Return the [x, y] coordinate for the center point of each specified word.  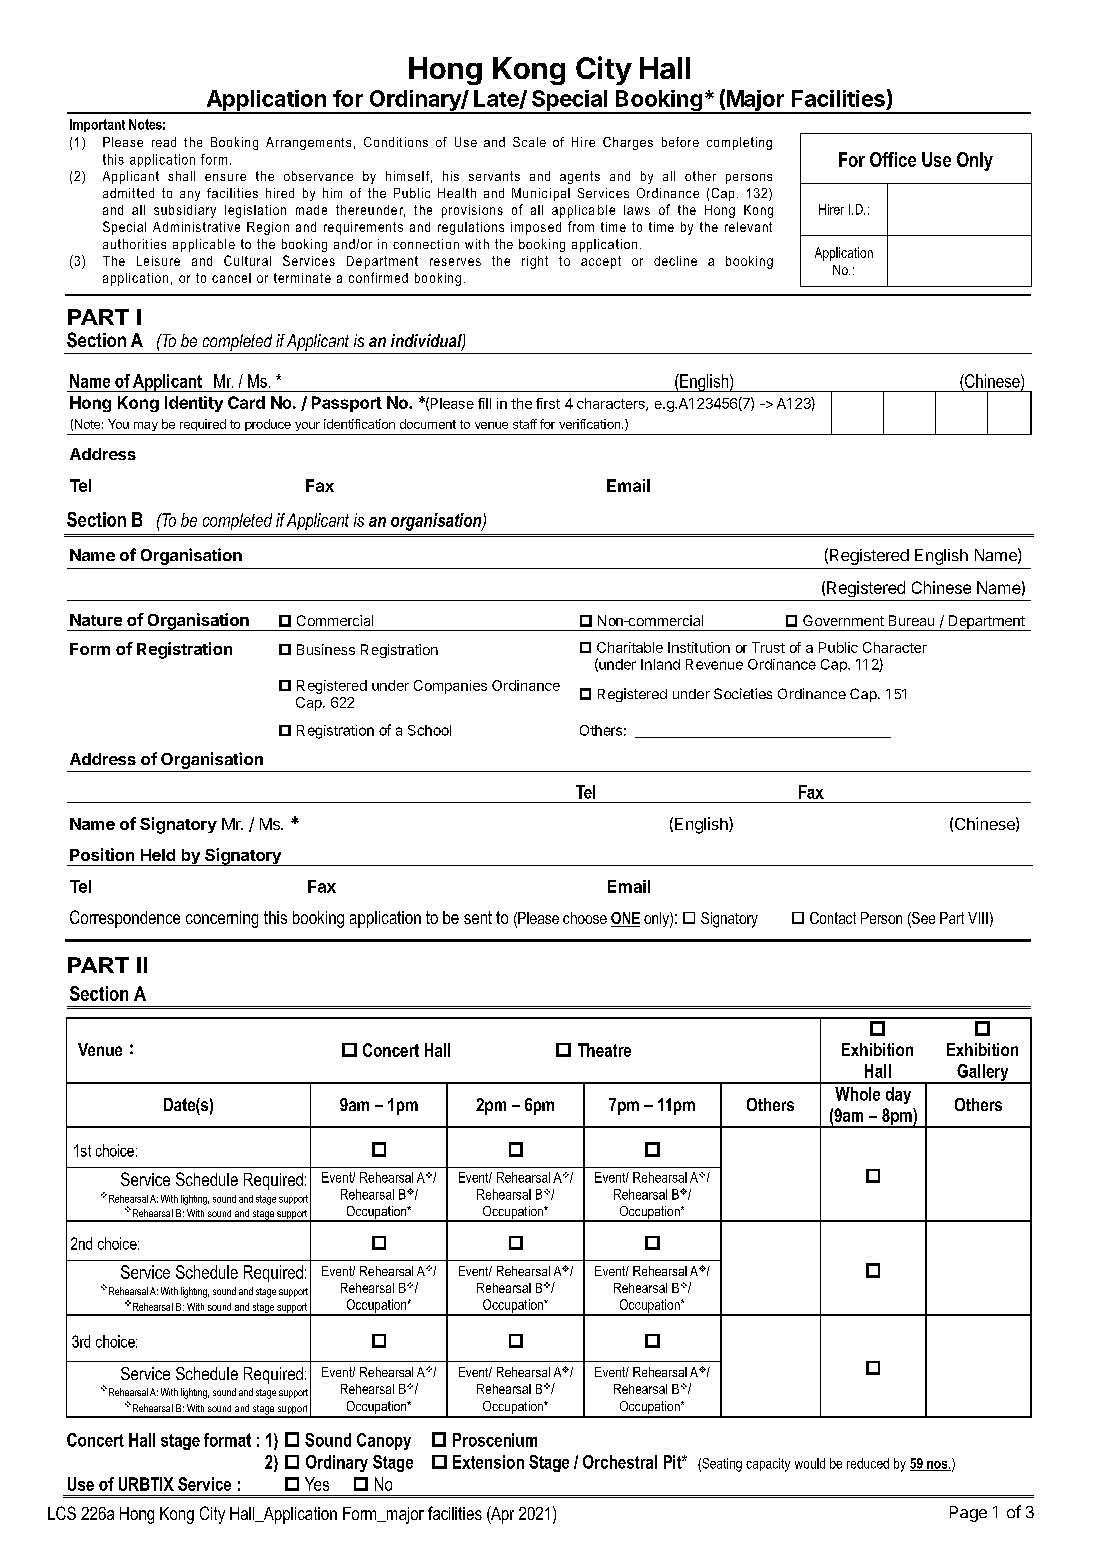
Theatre [604, 1050]
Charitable [630, 647]
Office [893, 159]
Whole [857, 1094]
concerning [222, 919]
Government [843, 620]
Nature [96, 620]
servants [494, 176]
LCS [62, 1513]
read [164, 142]
